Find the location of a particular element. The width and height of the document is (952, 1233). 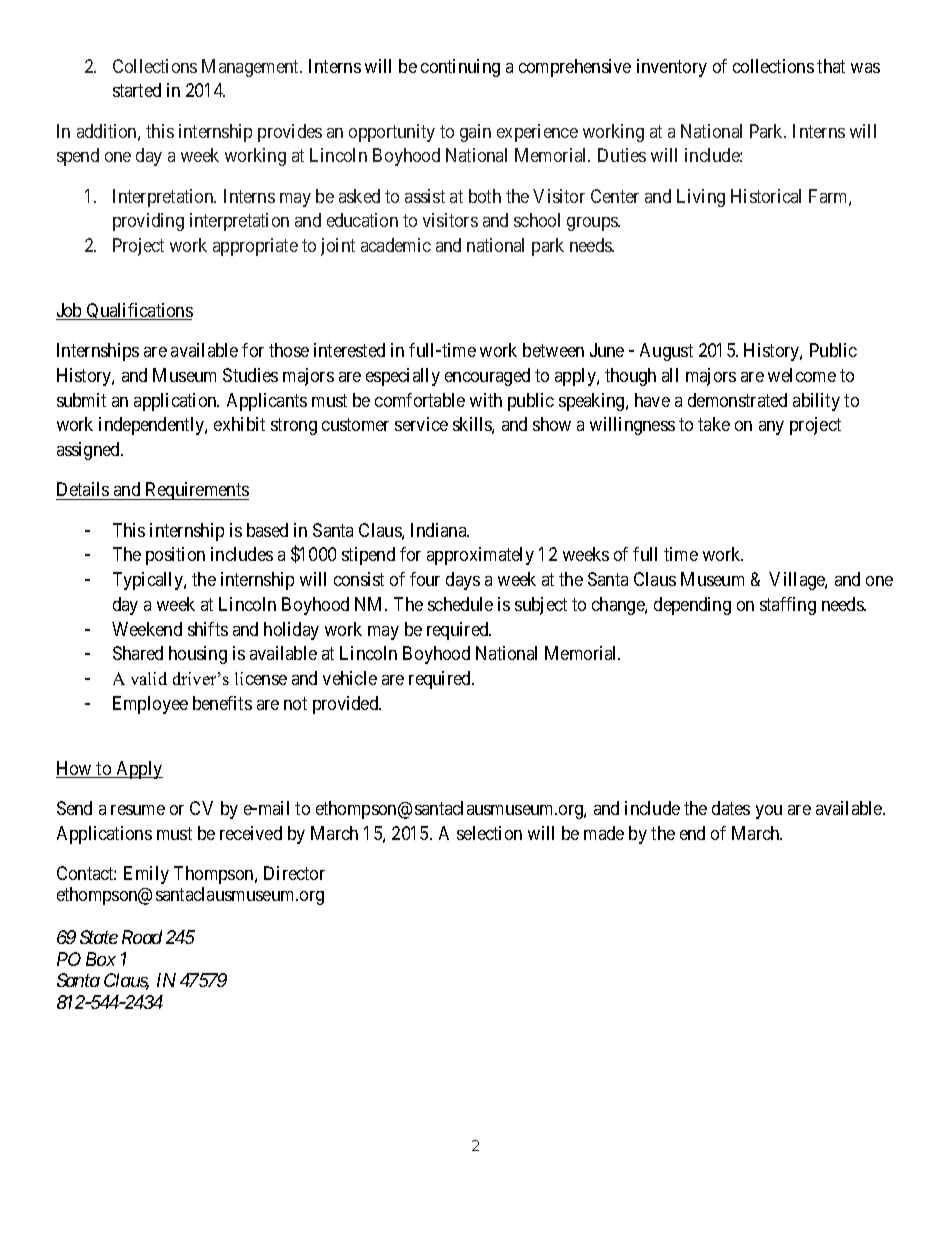

Requirements is located at coordinates (196, 491).
